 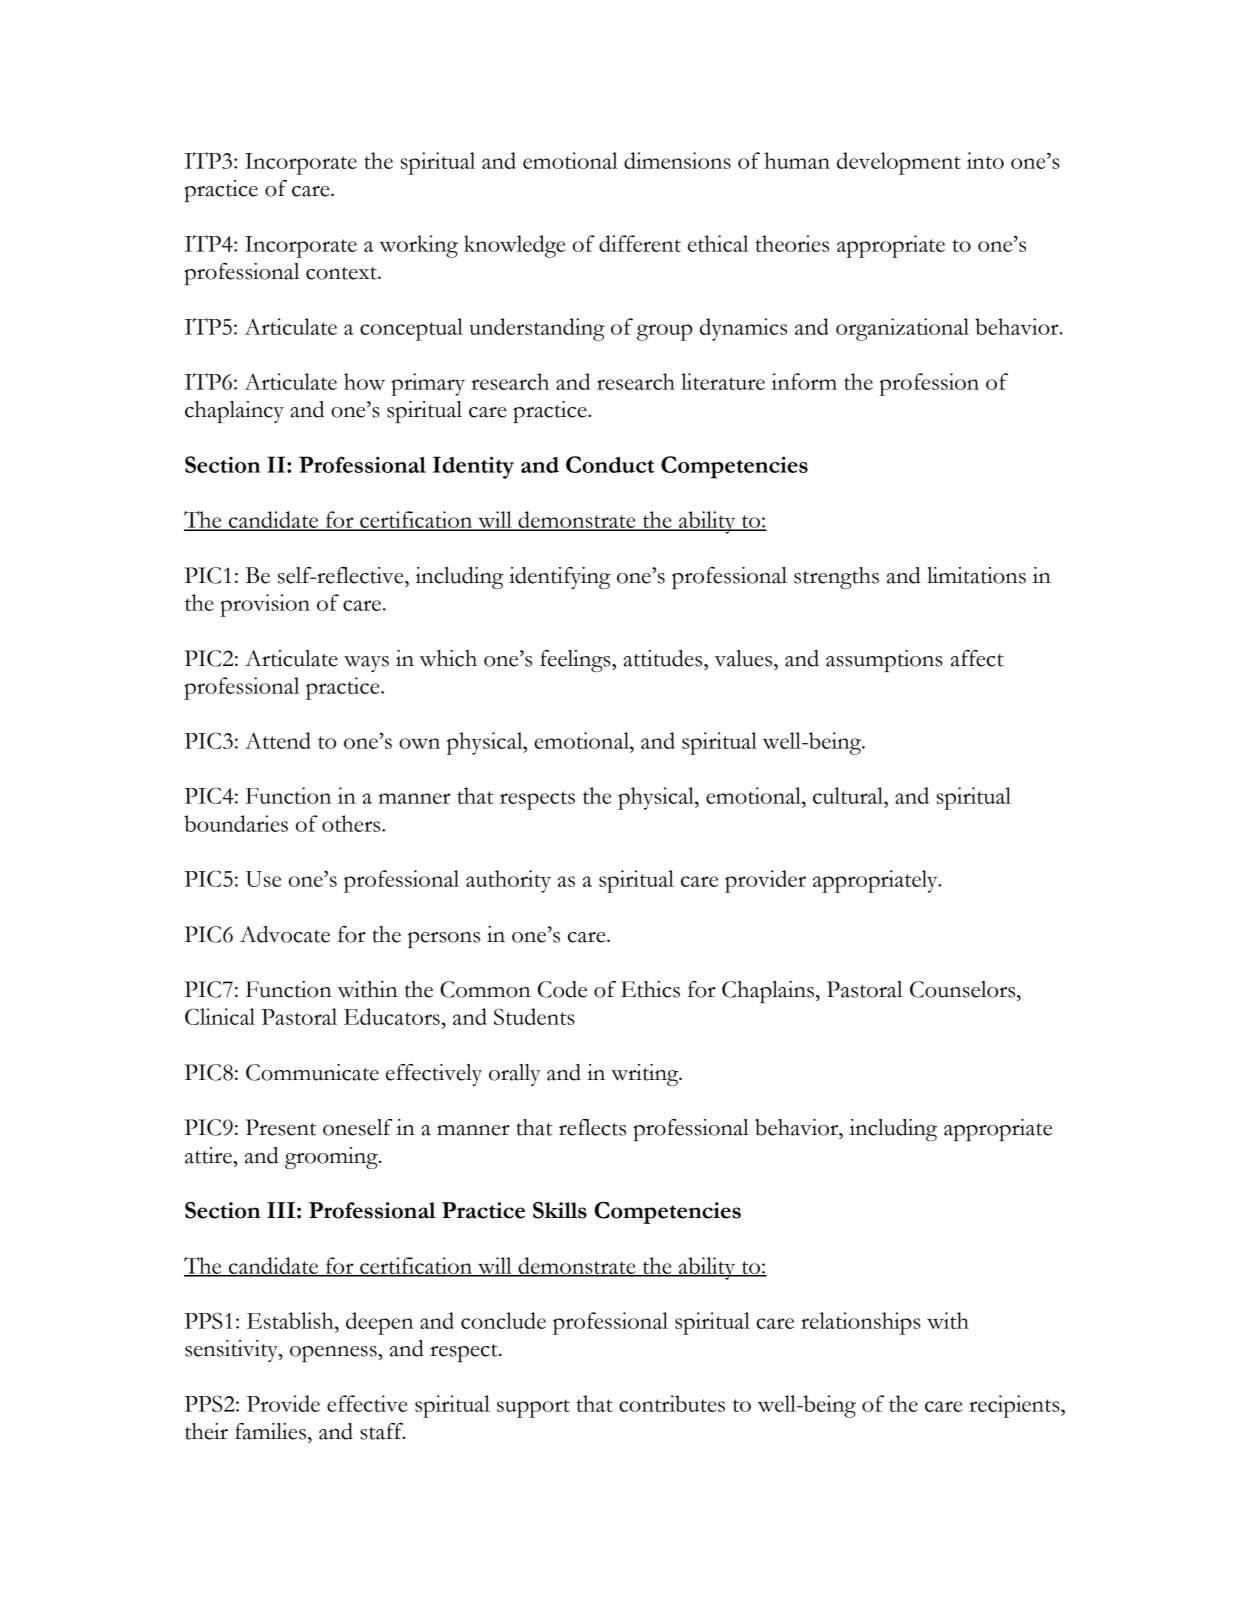 I want to click on development, so click(x=899, y=163).
